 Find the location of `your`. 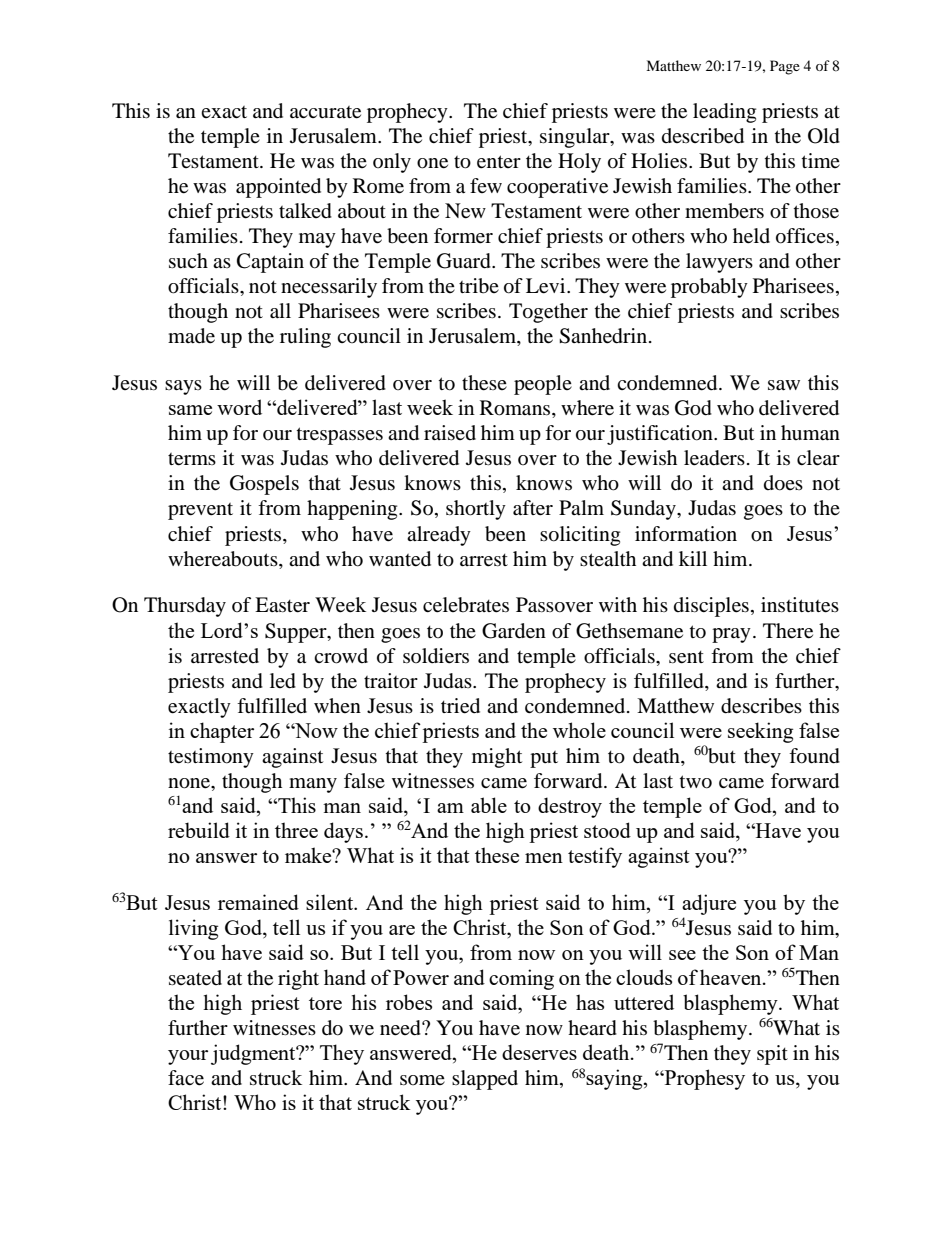

your is located at coordinates (188, 1057).
